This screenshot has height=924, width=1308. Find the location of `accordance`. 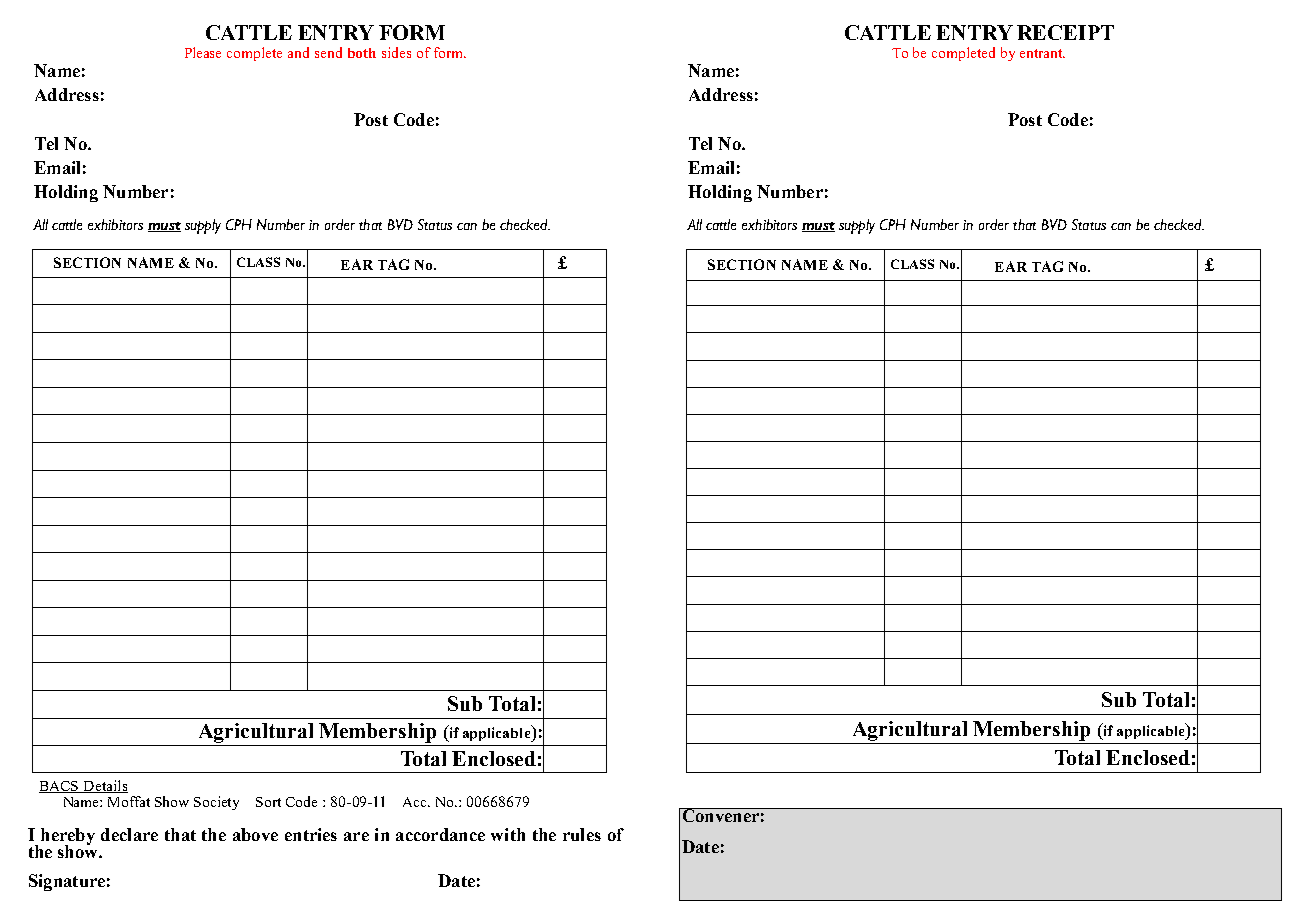

accordance is located at coordinates (440, 834).
